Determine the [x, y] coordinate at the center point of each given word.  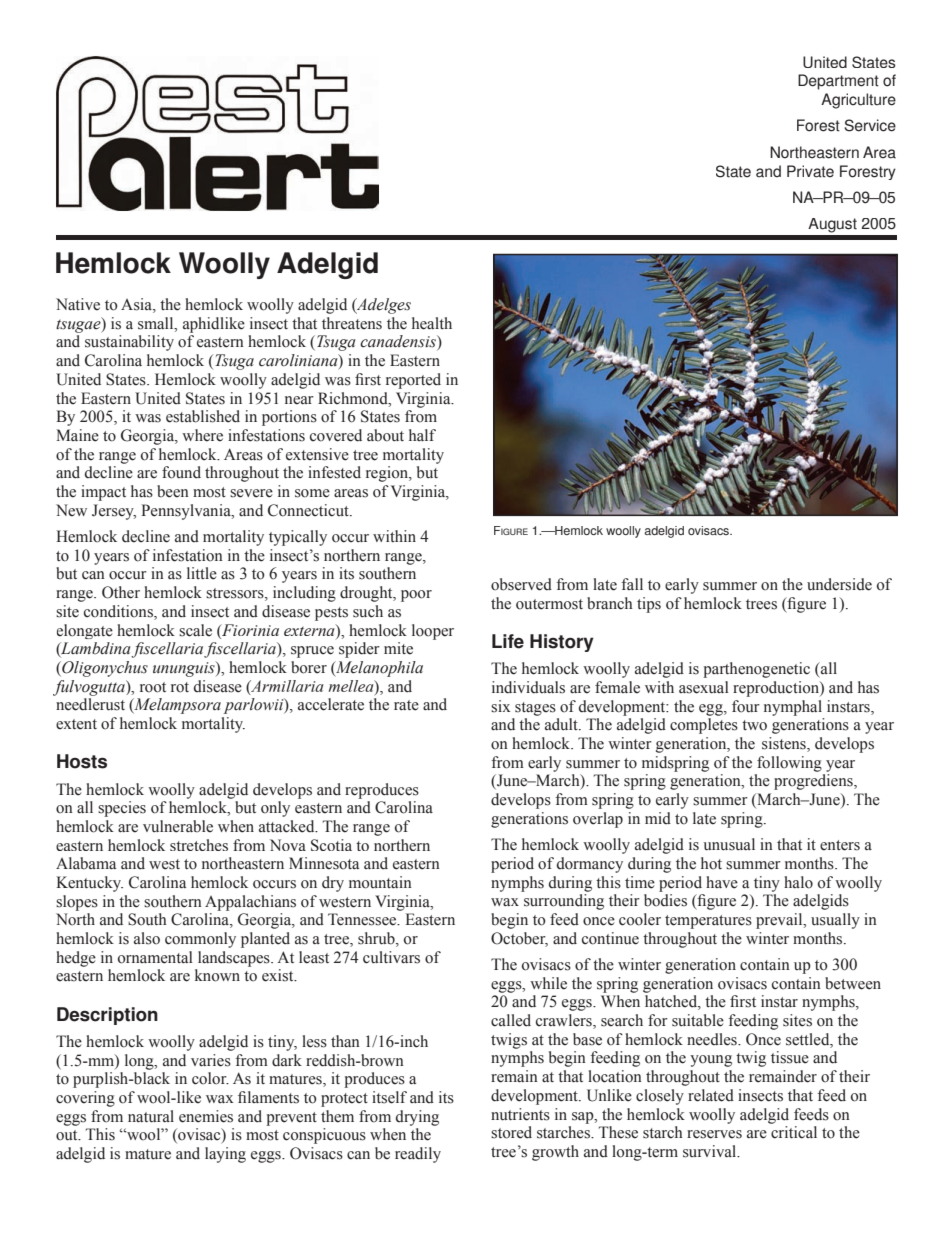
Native [78, 304]
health [432, 323]
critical [794, 1132]
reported [413, 381]
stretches [199, 845]
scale [195, 630]
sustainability [129, 343]
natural [151, 1116]
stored [511, 1132]
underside [839, 584]
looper [433, 632]
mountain [380, 882]
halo [798, 882]
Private [810, 171]
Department [838, 82]
